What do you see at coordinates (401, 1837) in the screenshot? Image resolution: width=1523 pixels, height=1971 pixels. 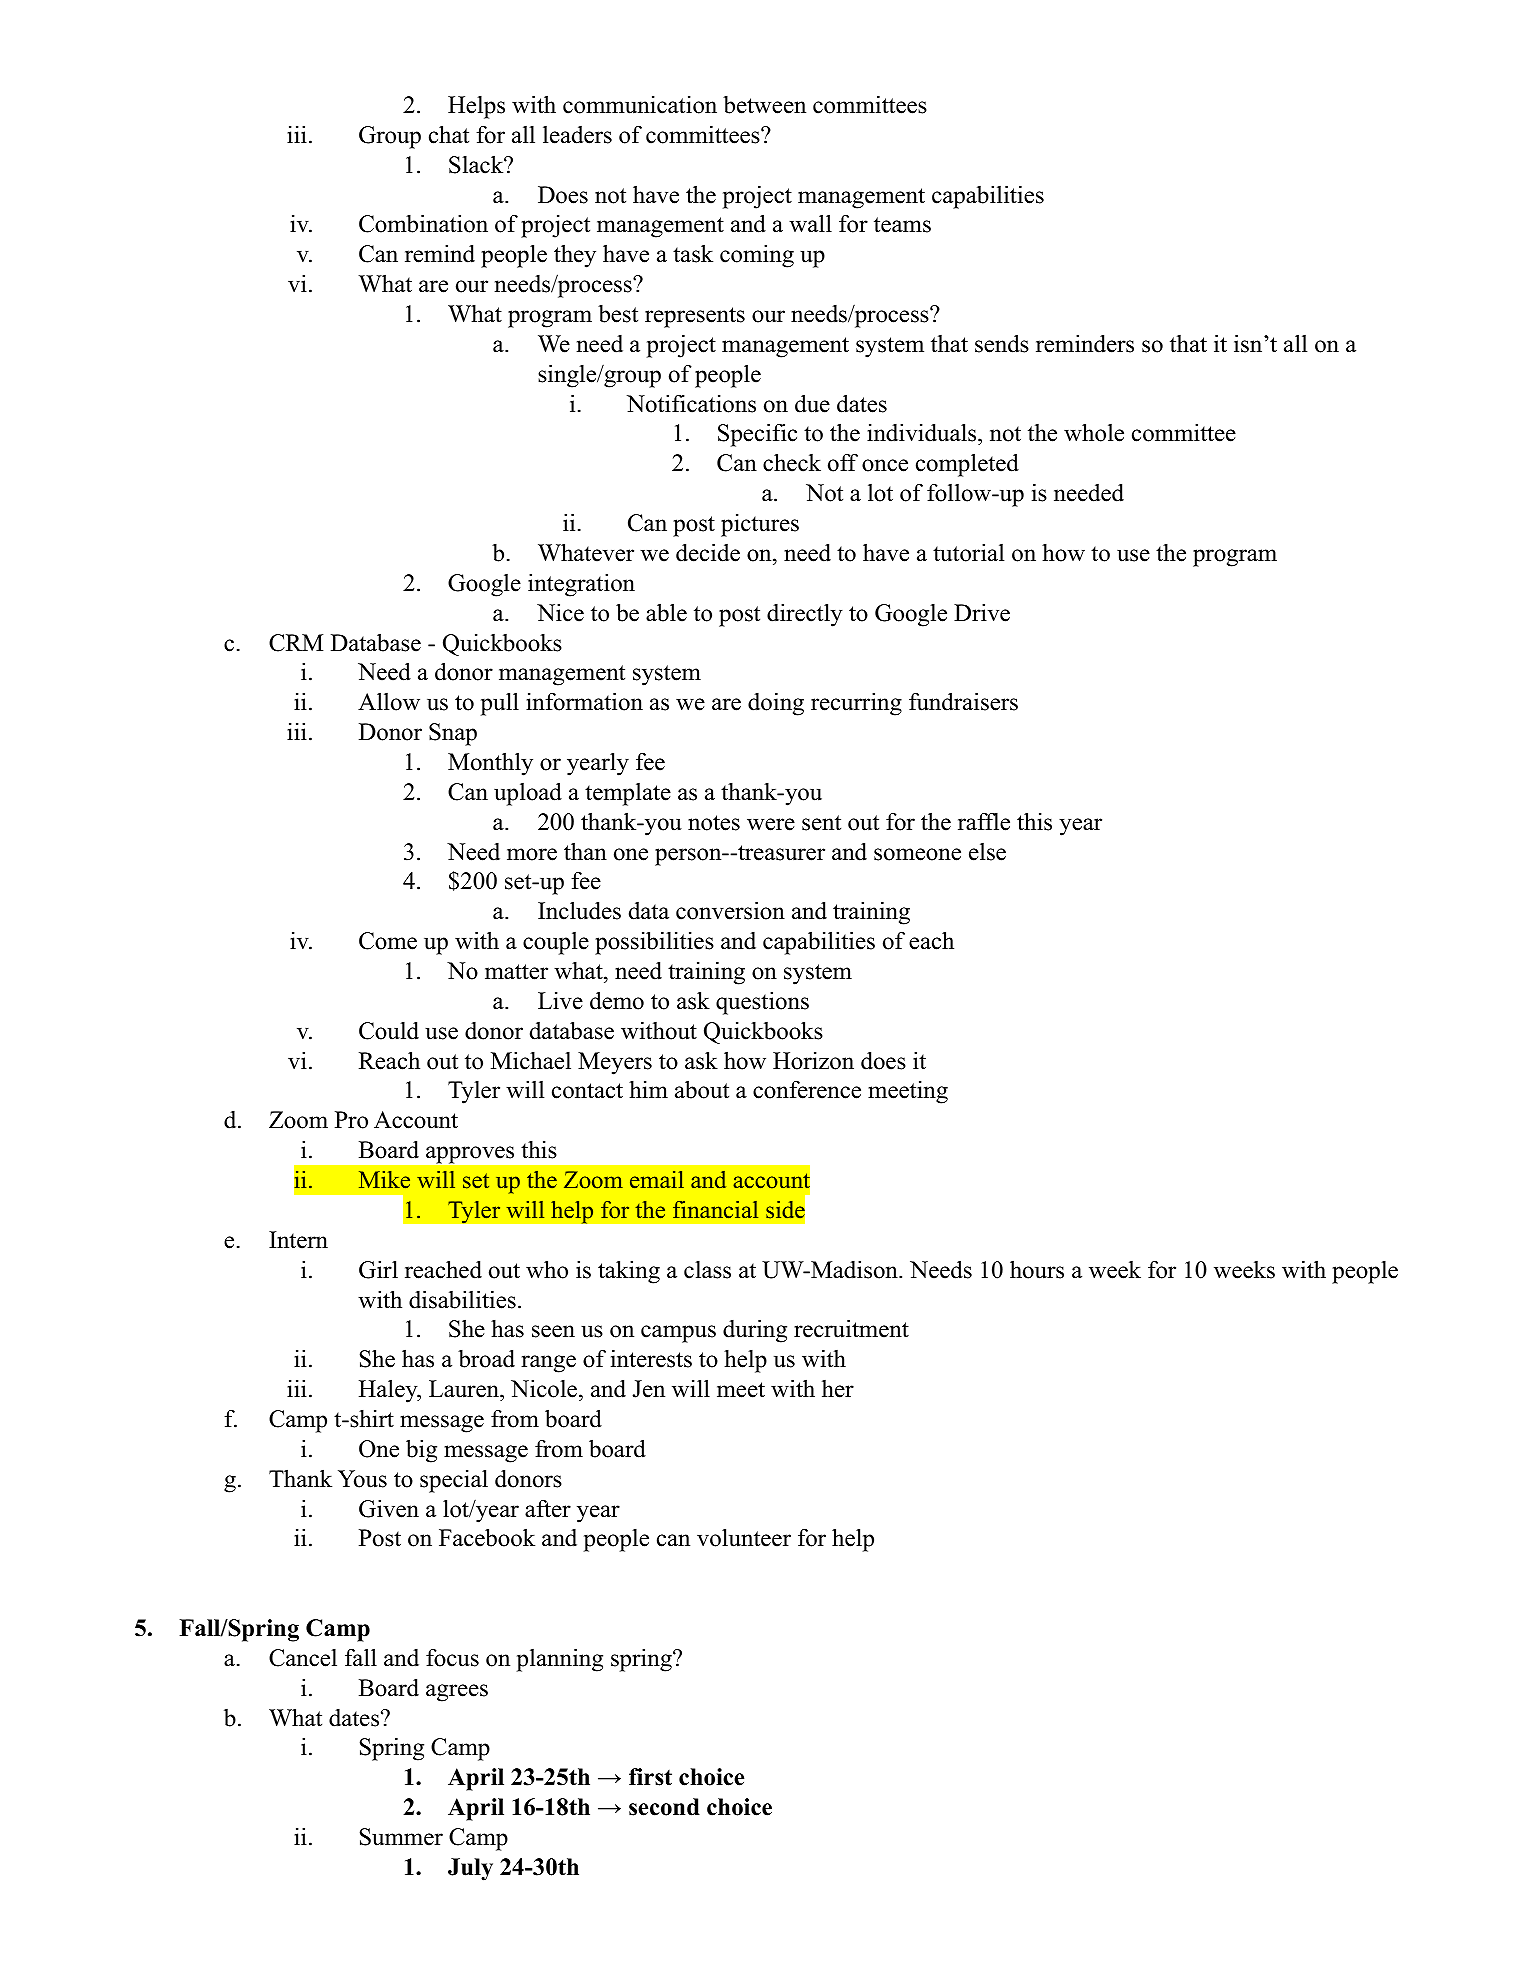 I see `Summer` at bounding box center [401, 1837].
